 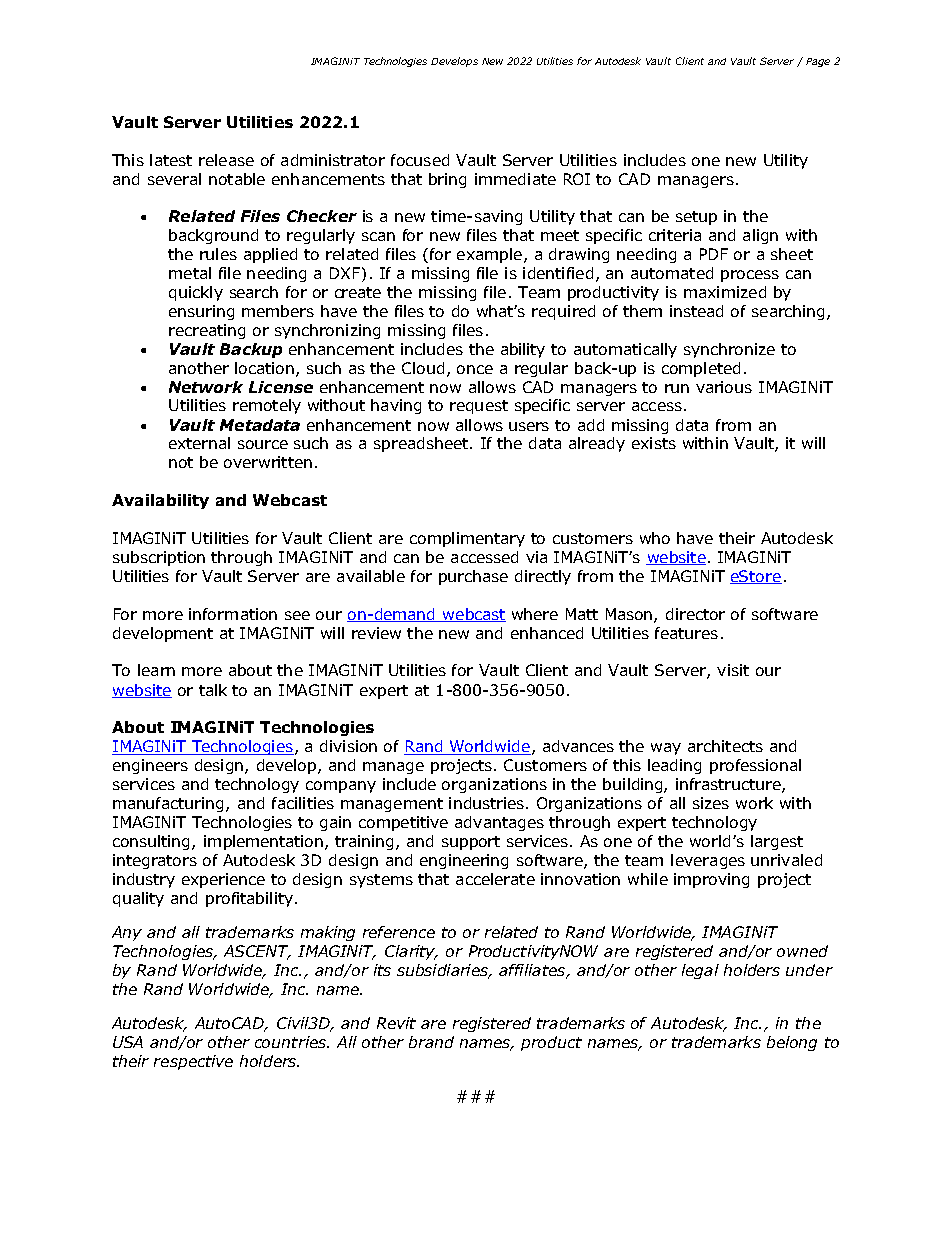 I want to click on respective, so click(x=193, y=1062).
